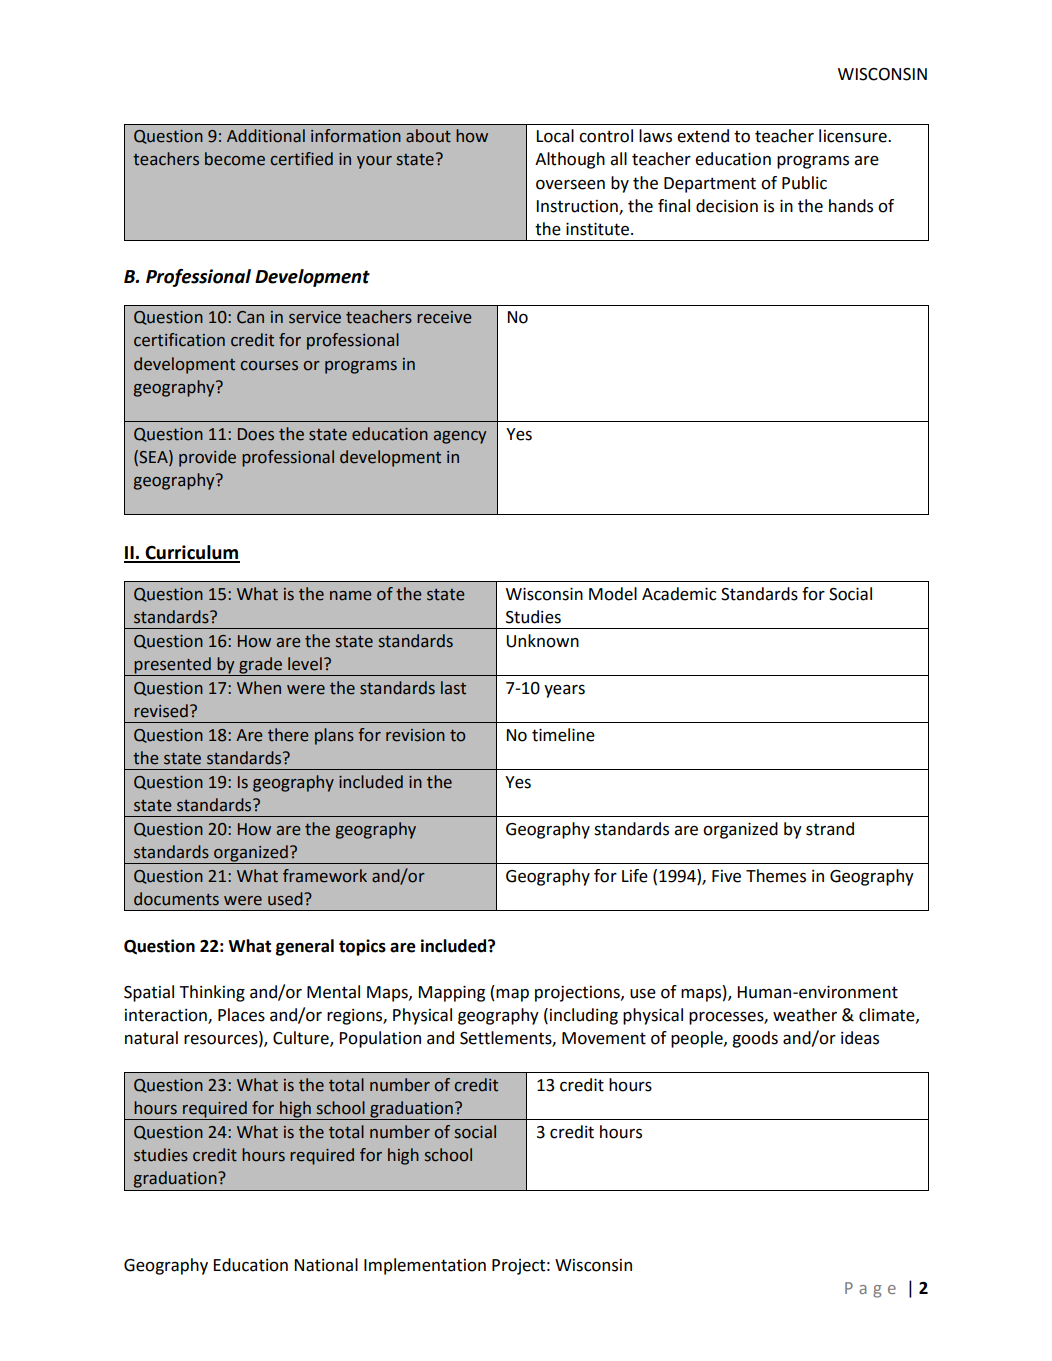 This page has height=1361, width=1052. I want to click on last, so click(453, 688).
